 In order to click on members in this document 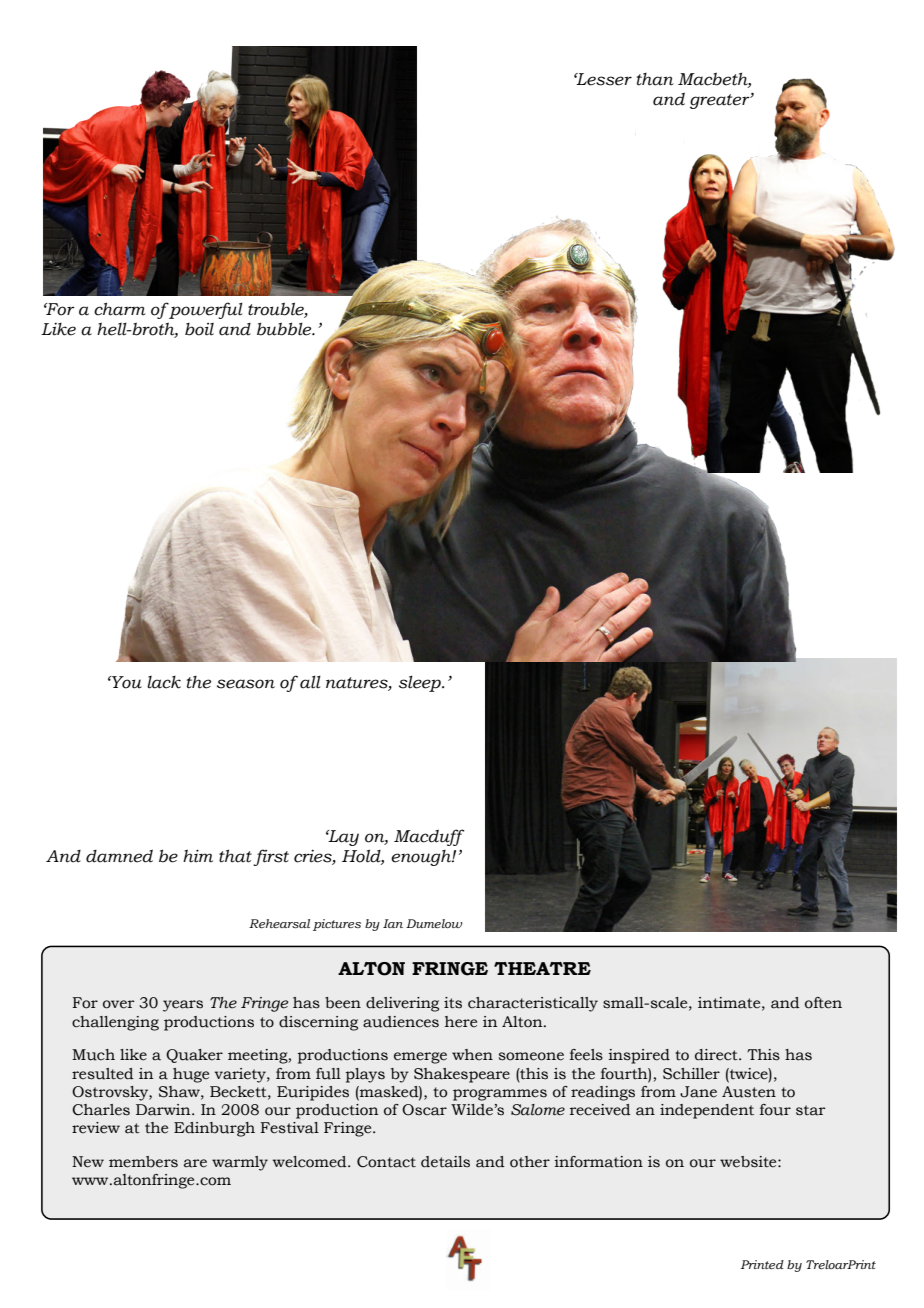, I will do `click(143, 1162)`.
